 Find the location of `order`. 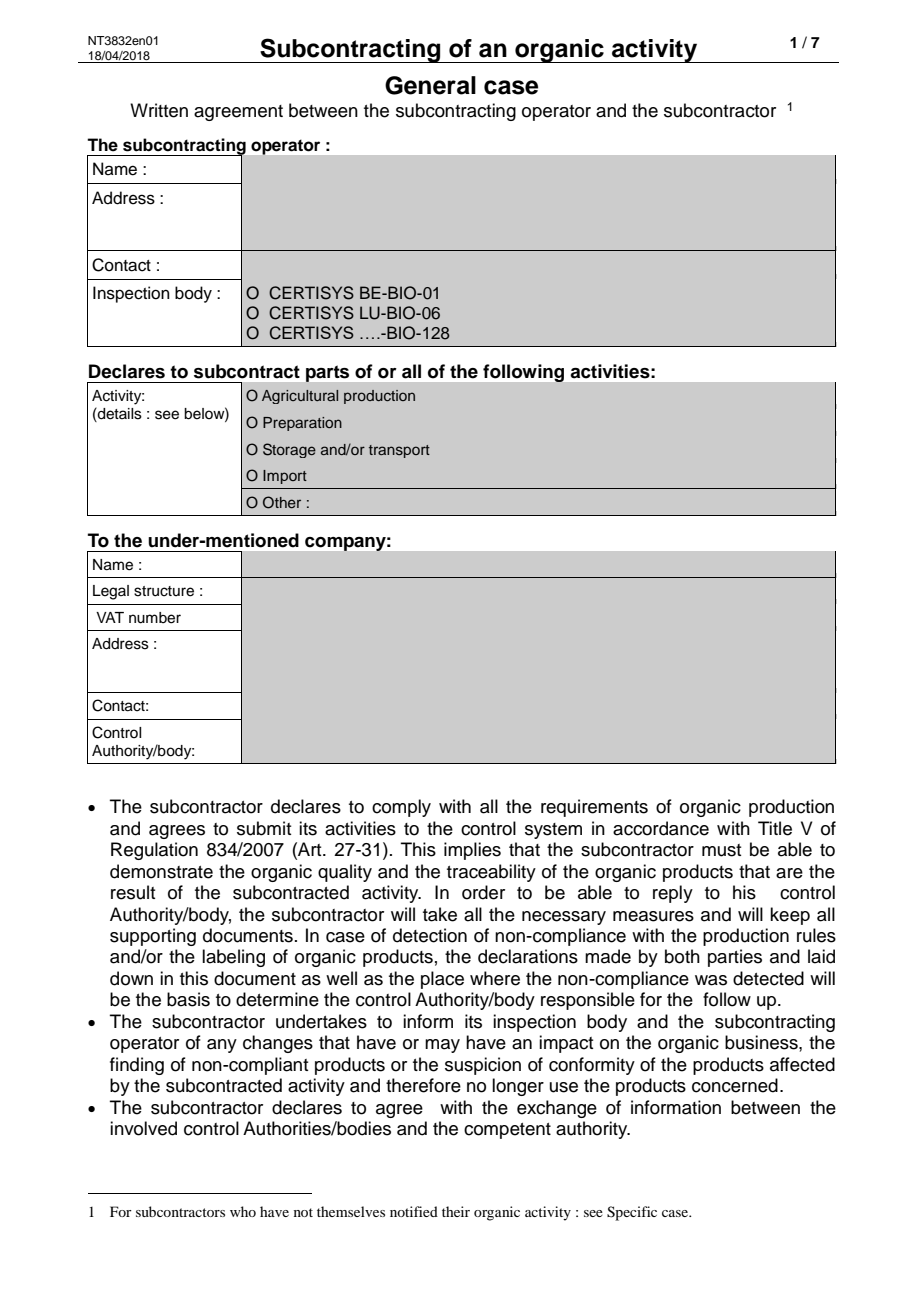

order is located at coordinates (483, 892).
